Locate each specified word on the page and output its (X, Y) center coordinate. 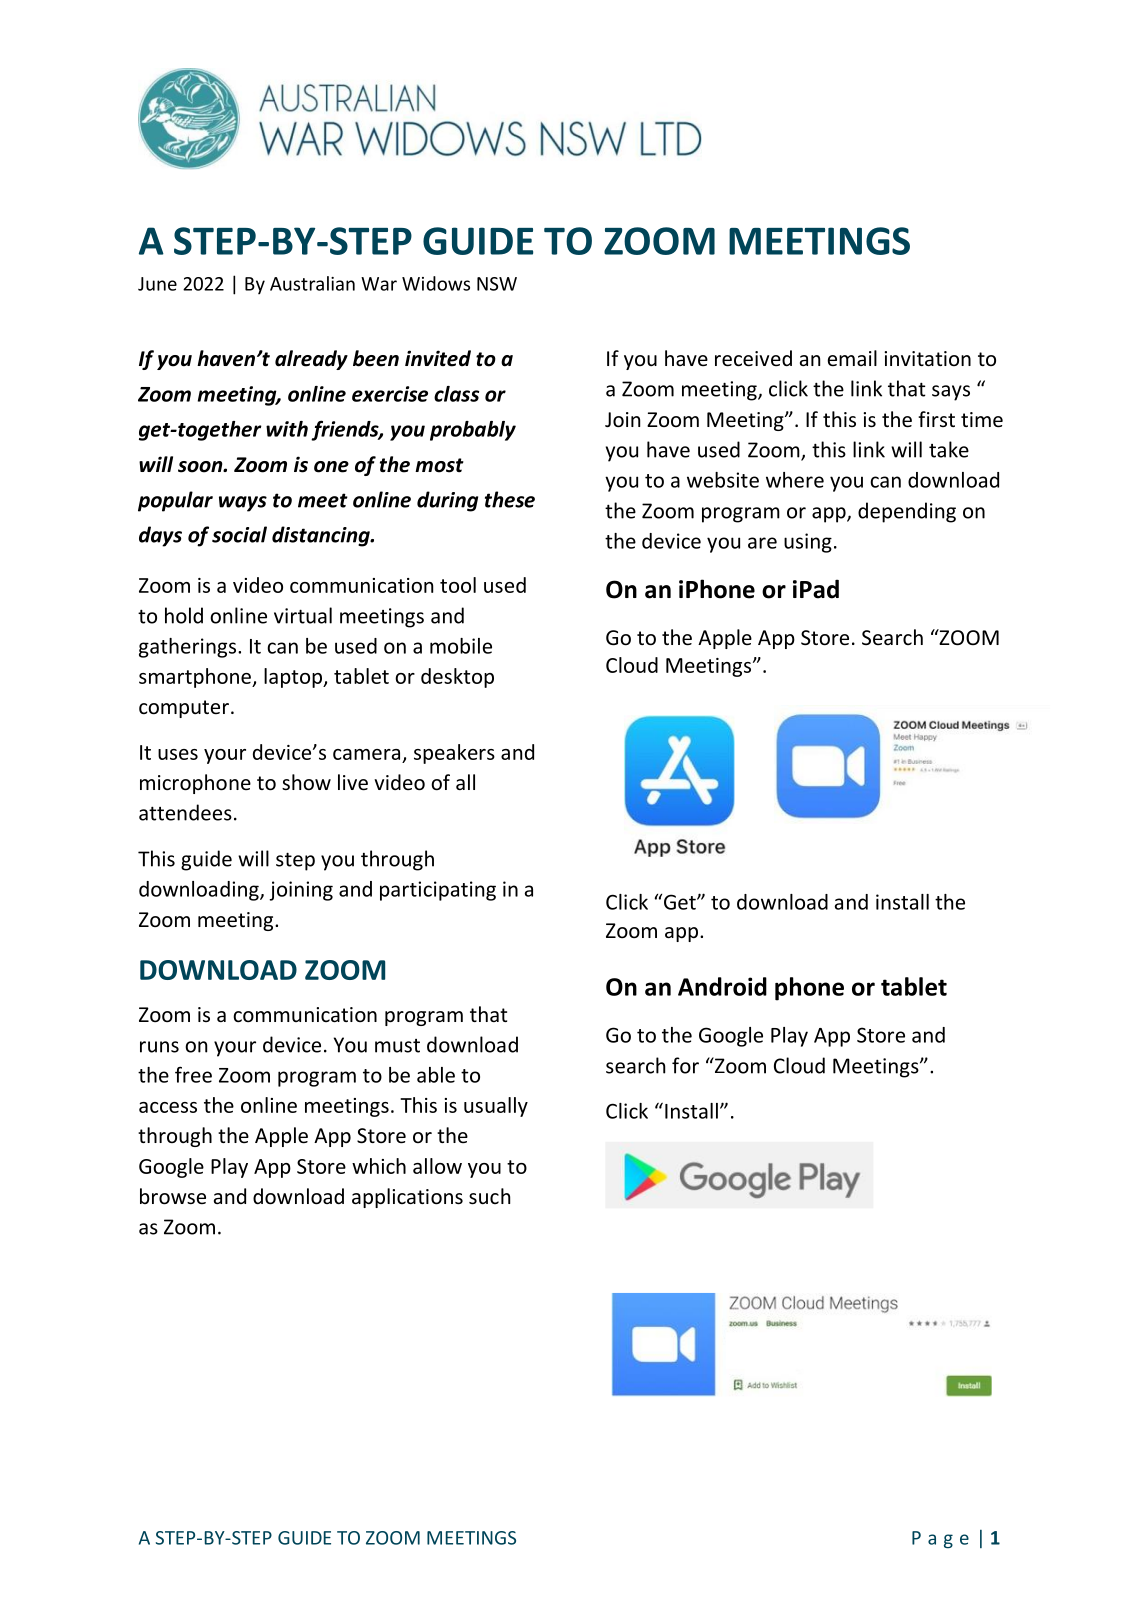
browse (173, 1196)
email (852, 358)
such (489, 1196)
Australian (312, 283)
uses (178, 754)
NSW (497, 284)
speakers (454, 754)
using (808, 543)
